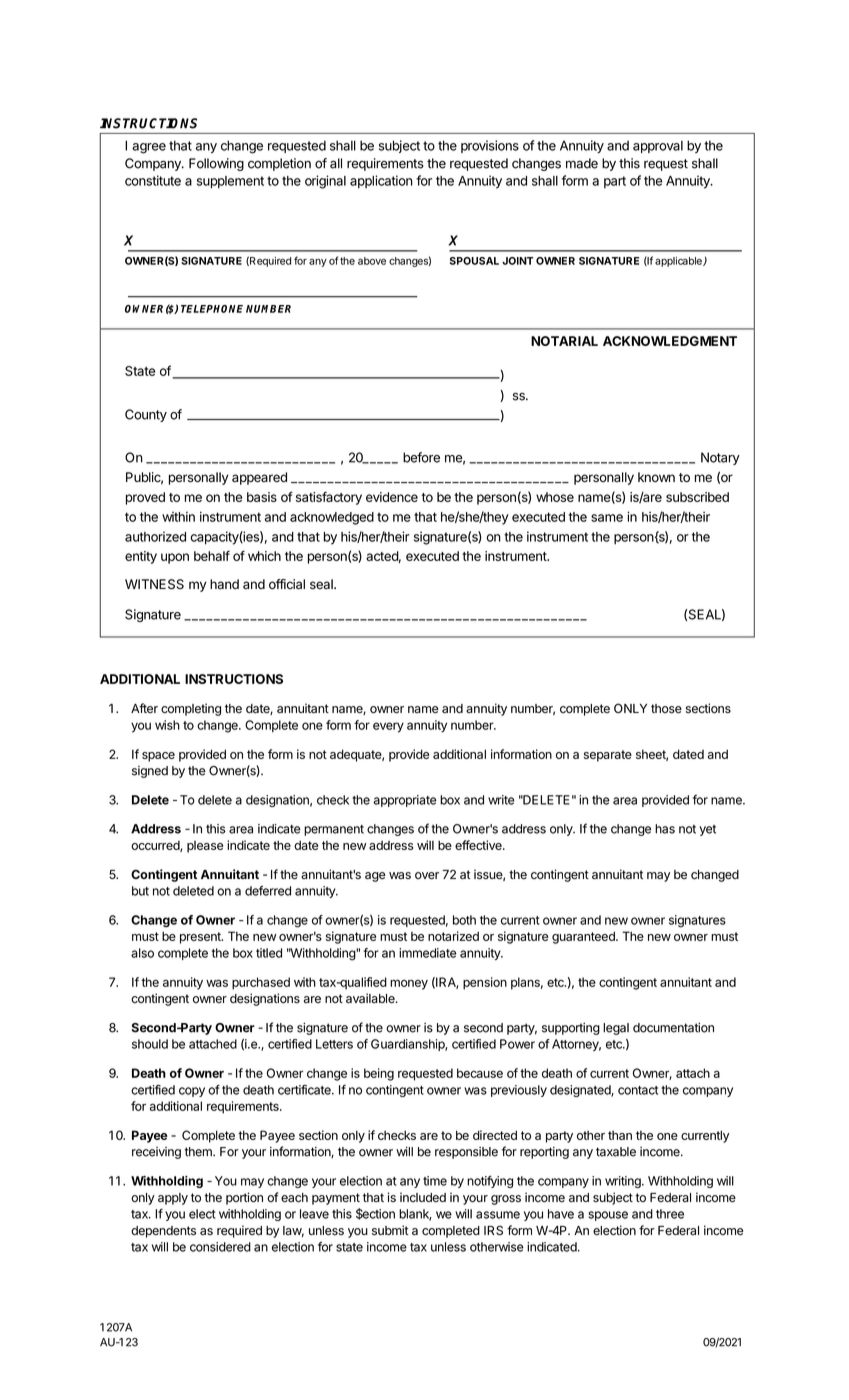 The height and width of the screenshot is (1400, 849). What do you see at coordinates (220, 1247) in the screenshot?
I see `considered` at bounding box center [220, 1247].
